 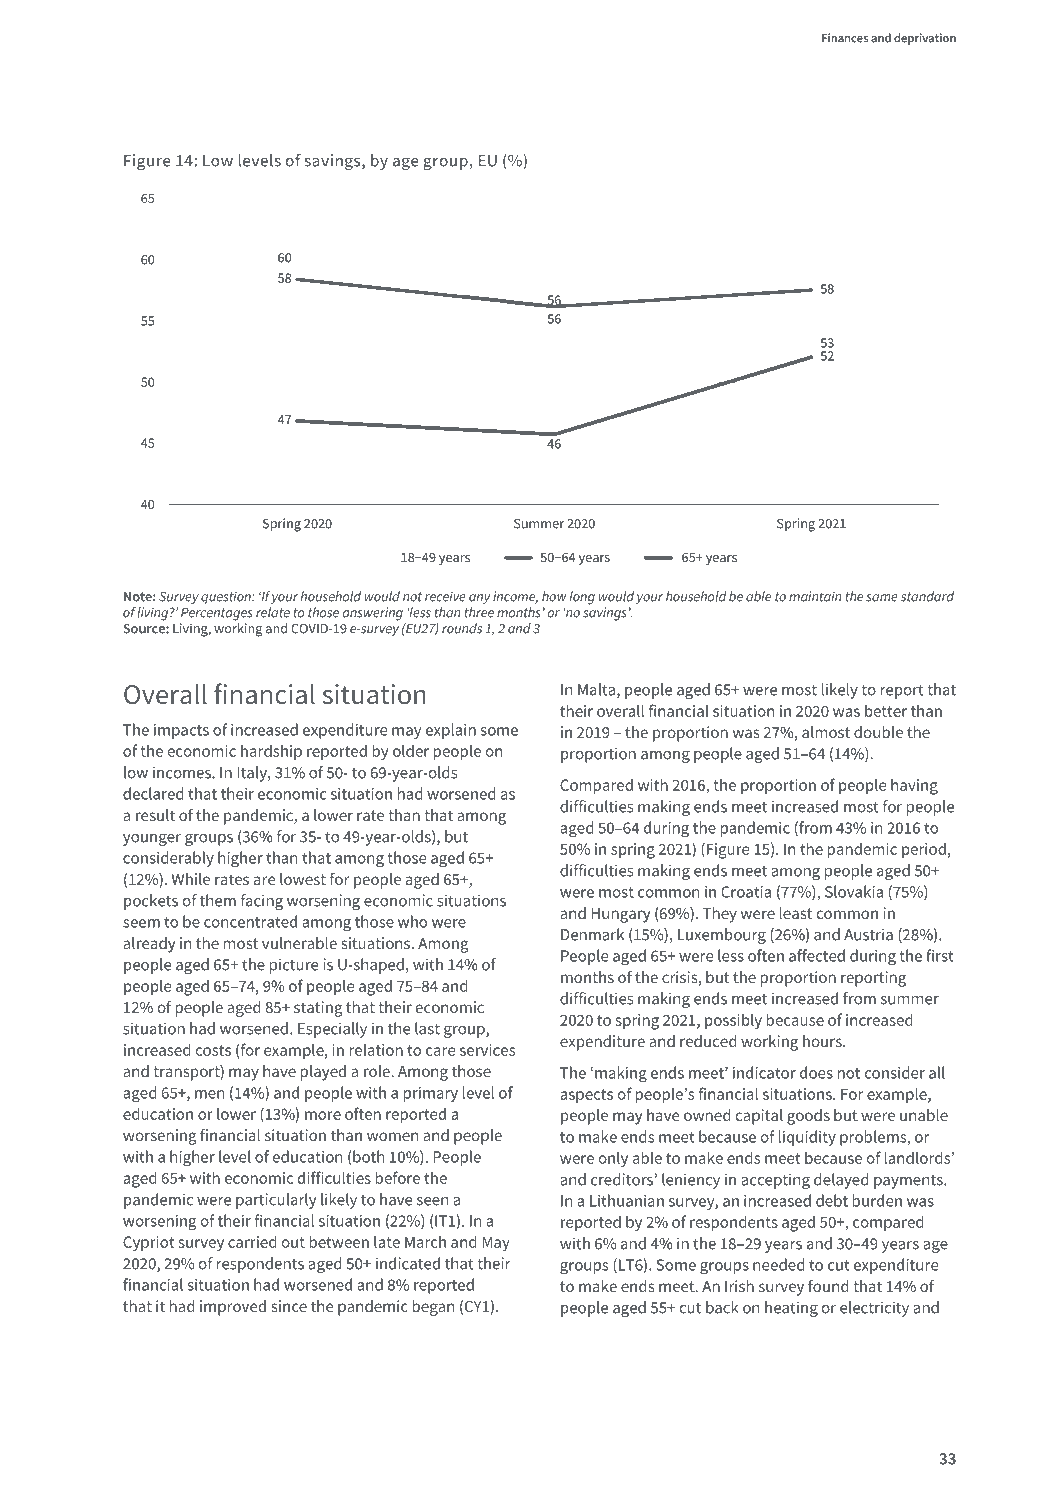 What do you see at coordinates (925, 39) in the screenshot?
I see `deprivation` at bounding box center [925, 39].
